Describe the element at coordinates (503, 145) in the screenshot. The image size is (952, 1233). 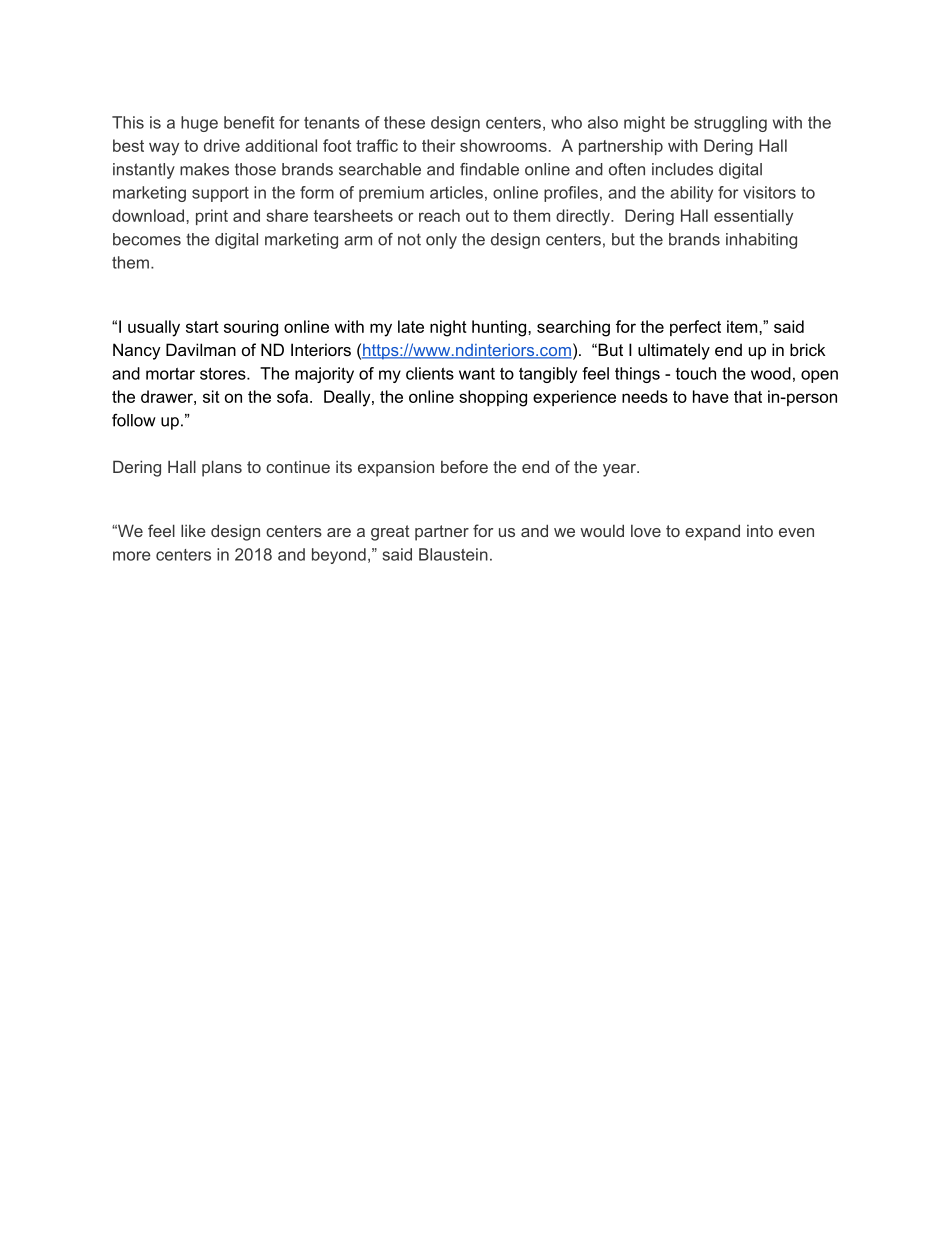
I see `showrooms` at that location.
